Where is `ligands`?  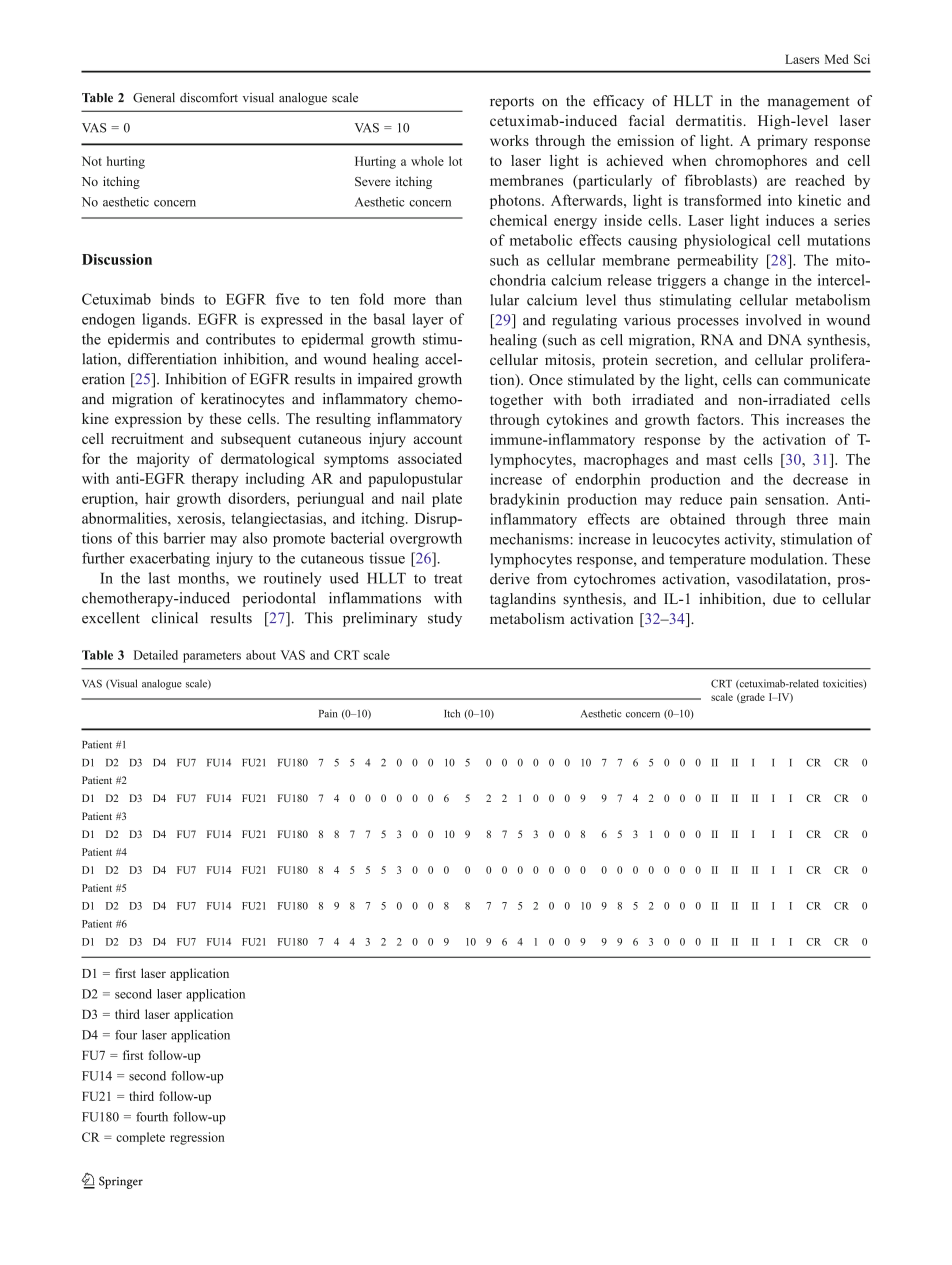 ligands is located at coordinates (165, 320).
